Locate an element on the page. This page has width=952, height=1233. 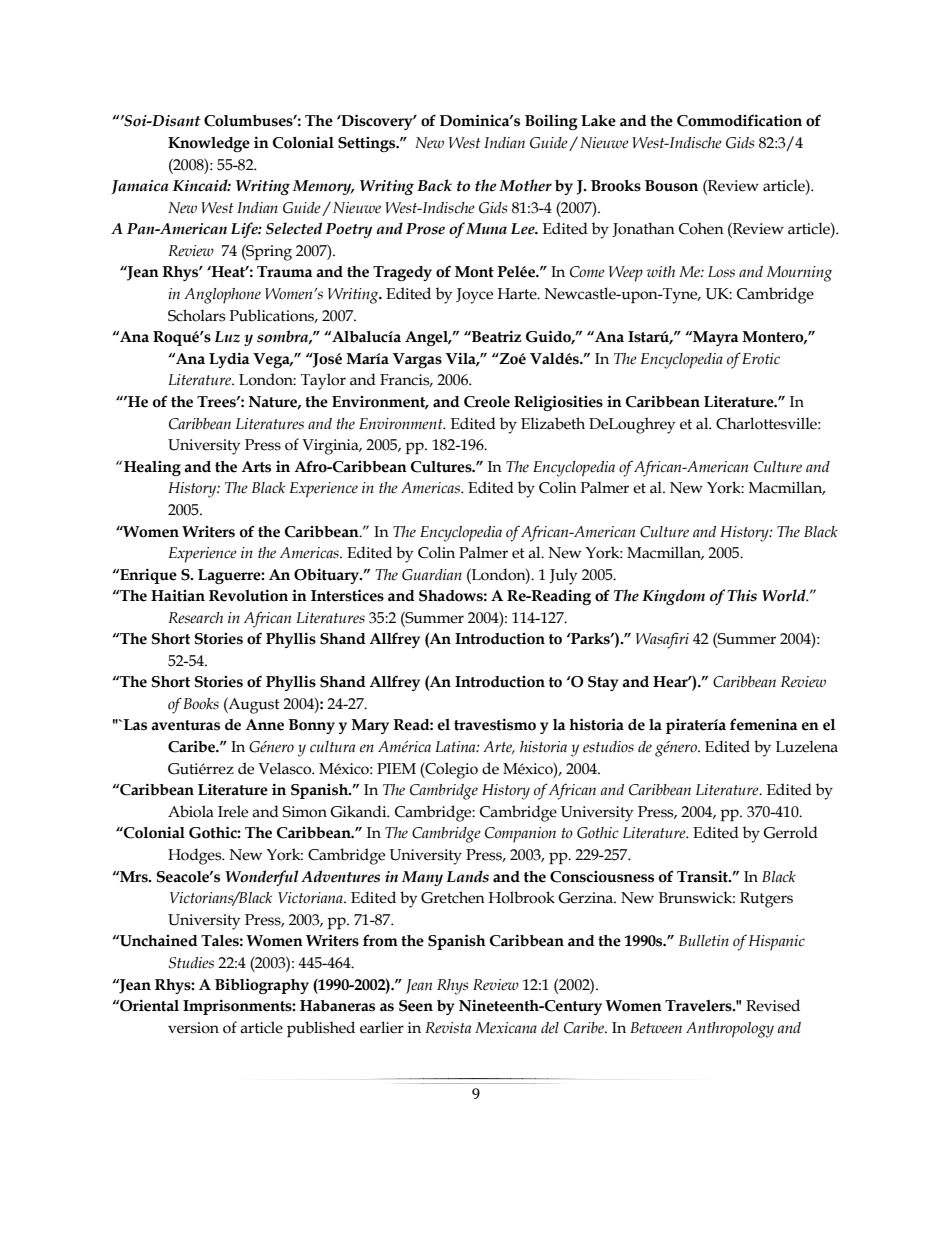
Knowledge is located at coordinates (209, 144).
